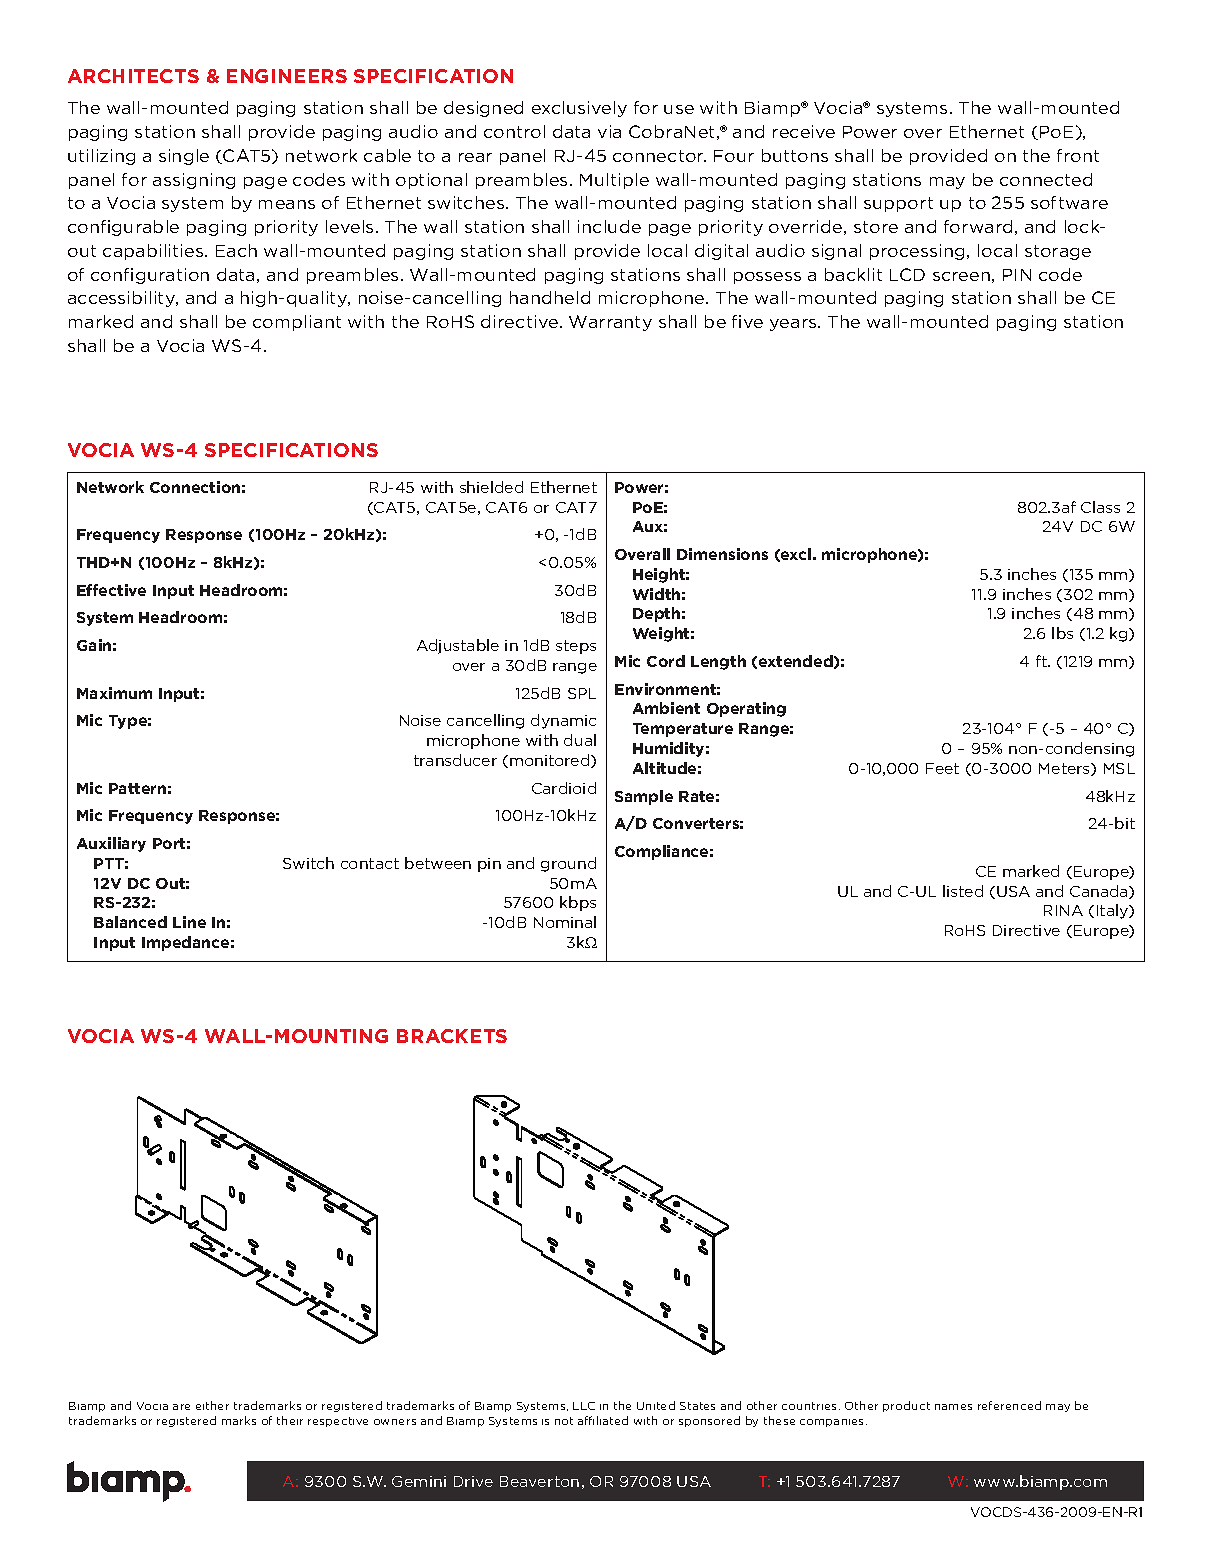  I want to click on Effective, so click(111, 590).
